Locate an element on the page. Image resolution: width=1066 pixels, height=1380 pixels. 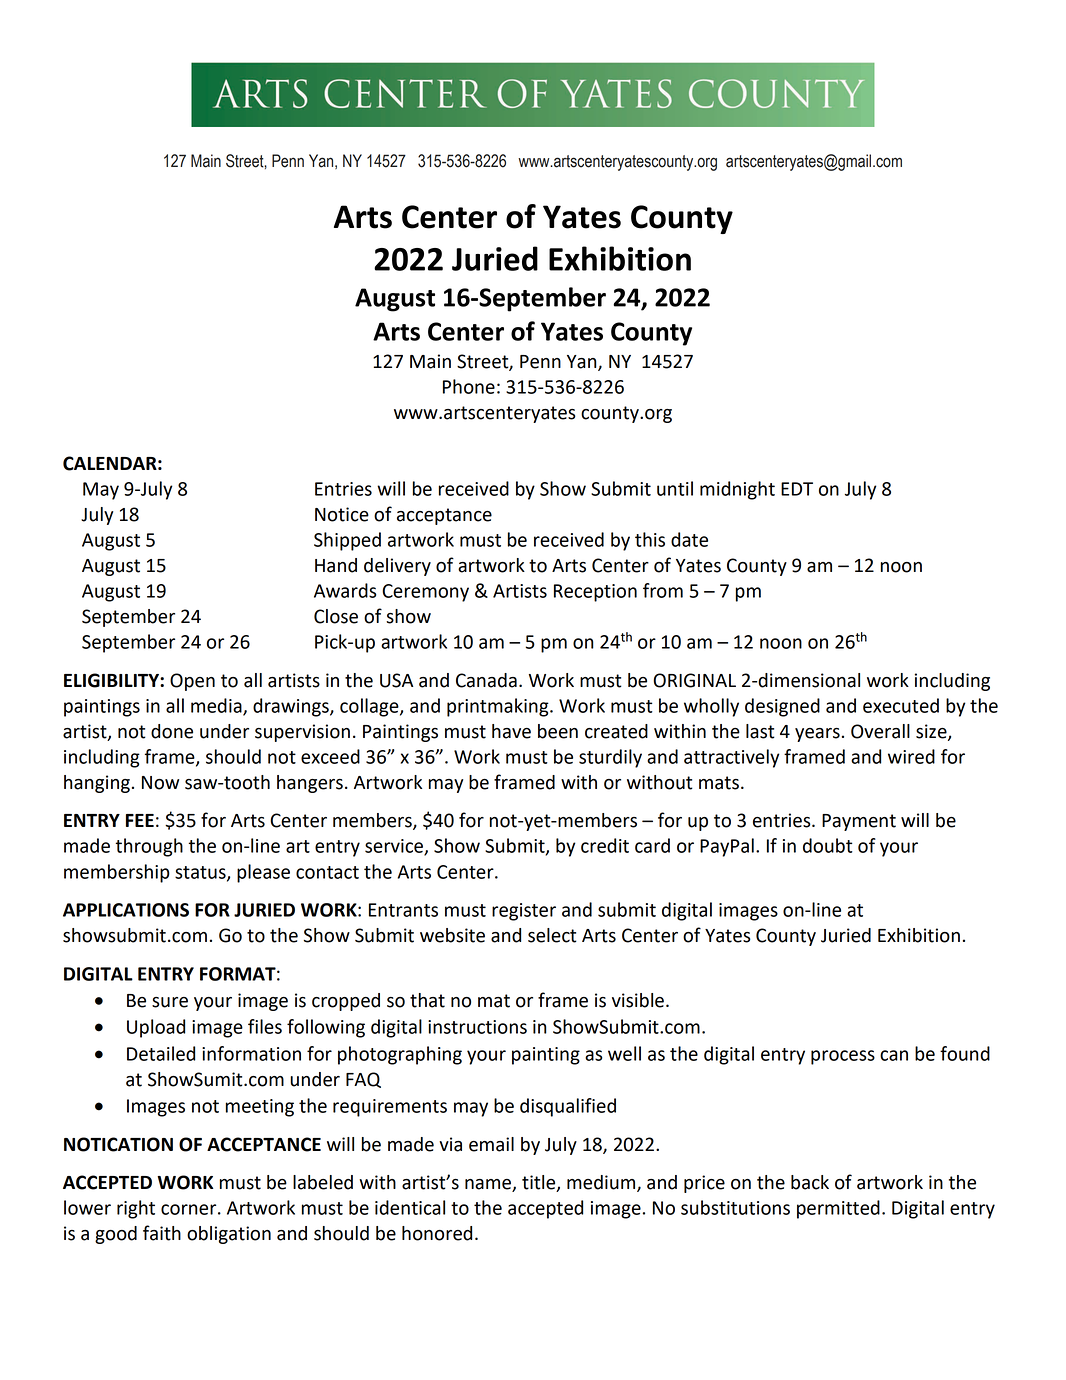
right is located at coordinates (136, 1209).
